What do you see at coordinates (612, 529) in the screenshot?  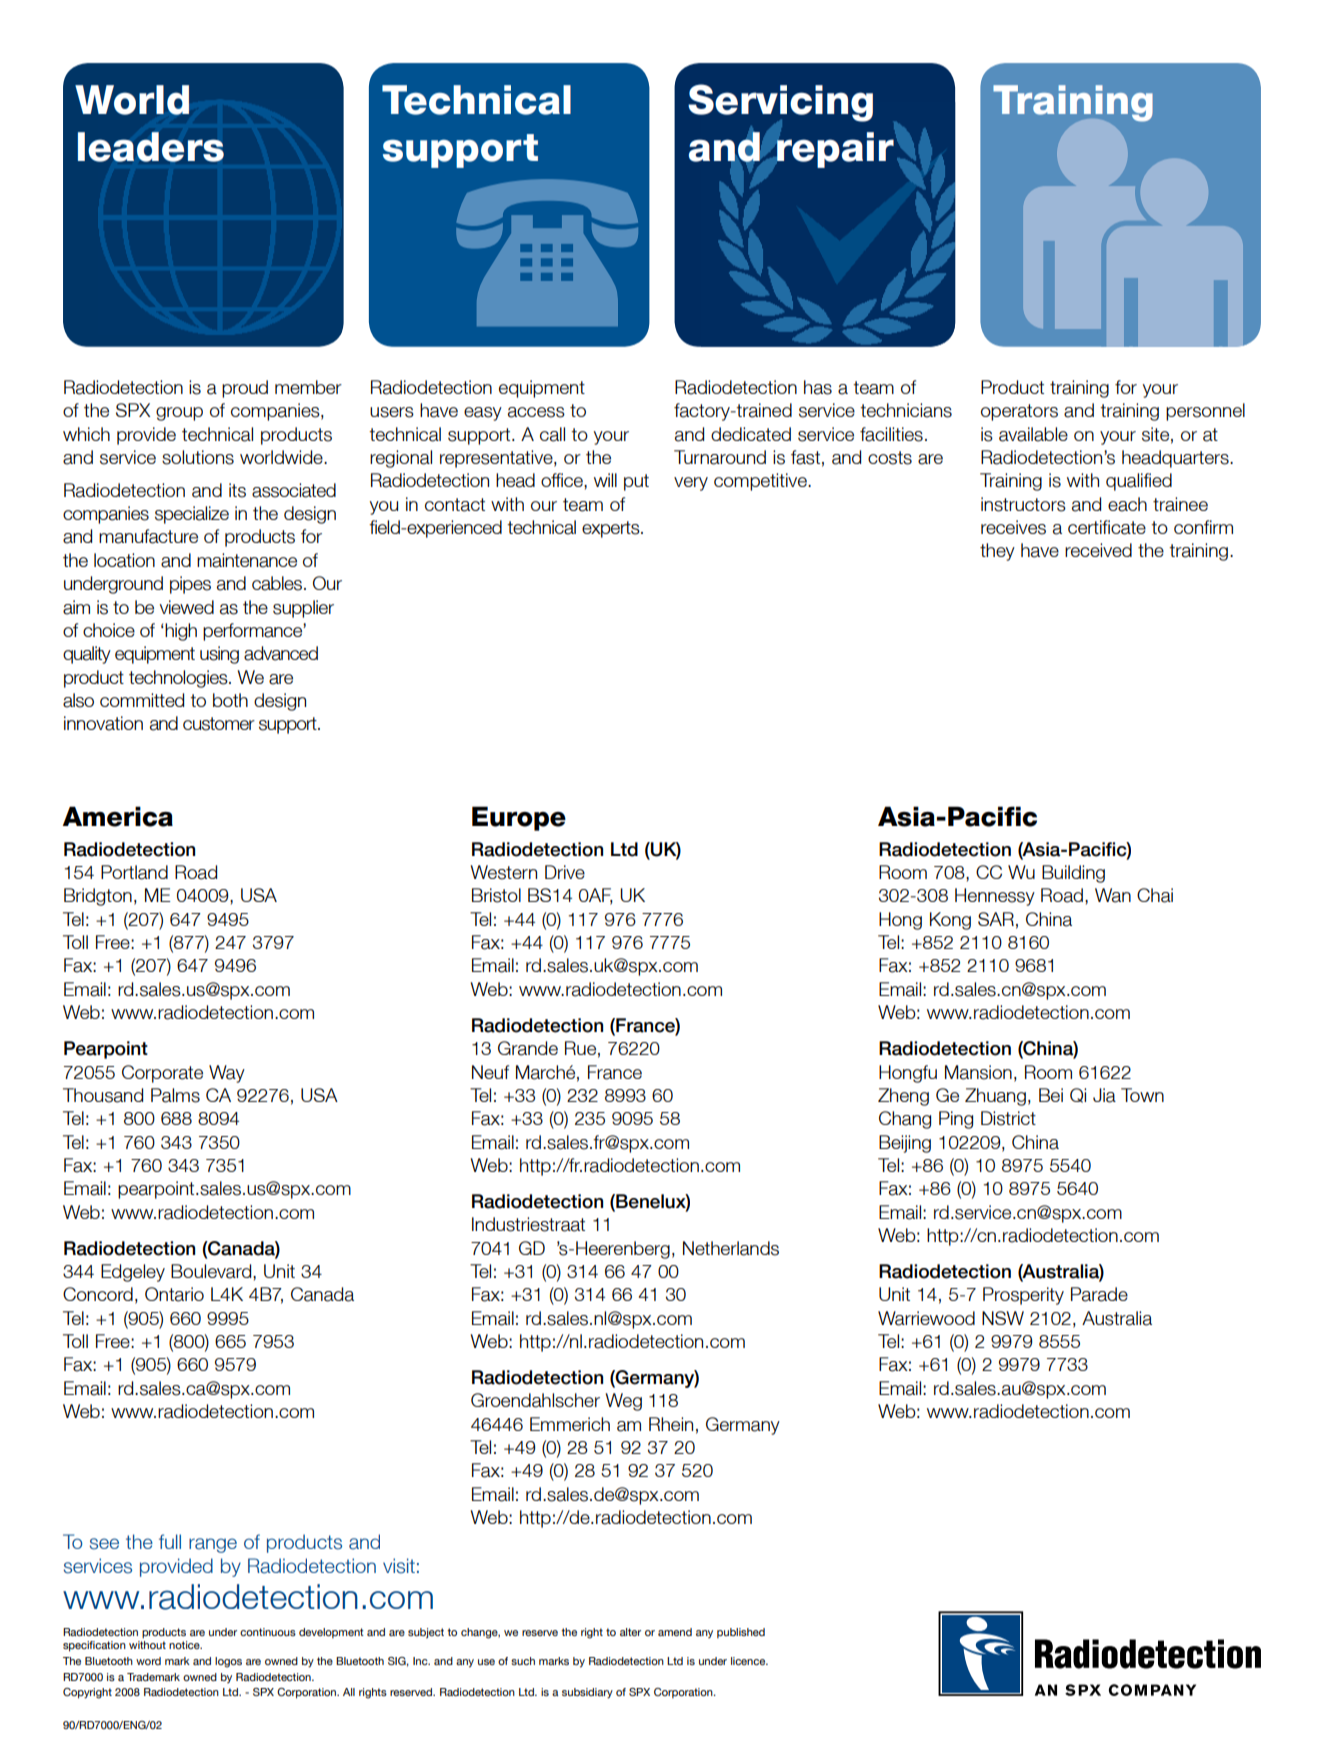 I see `experts` at bounding box center [612, 529].
